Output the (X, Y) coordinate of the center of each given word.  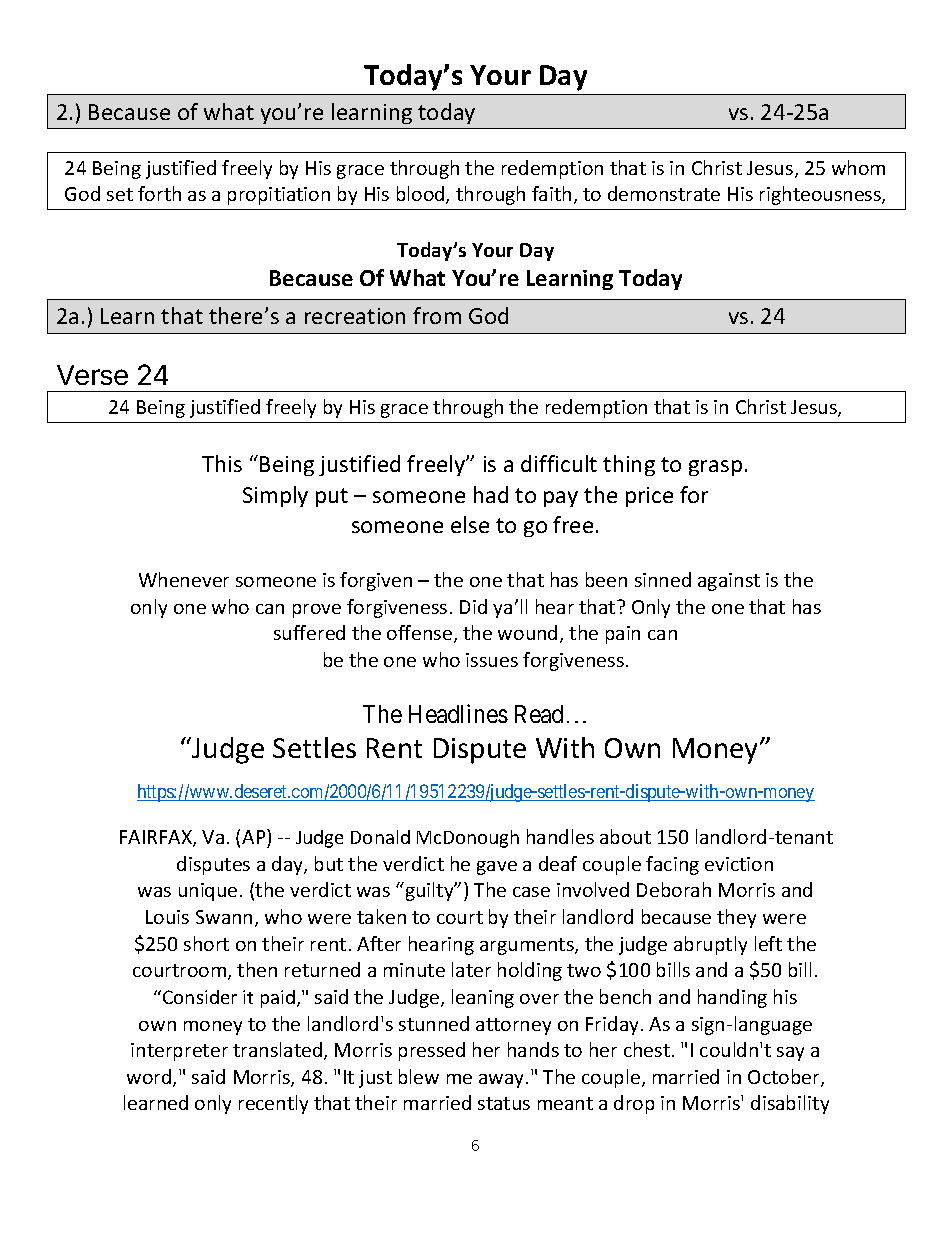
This (222, 463)
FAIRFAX (157, 838)
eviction (739, 864)
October (785, 1078)
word (149, 1076)
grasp (715, 468)
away (503, 1081)
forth (159, 193)
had (491, 494)
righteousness (821, 195)
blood (422, 195)
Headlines (458, 713)
